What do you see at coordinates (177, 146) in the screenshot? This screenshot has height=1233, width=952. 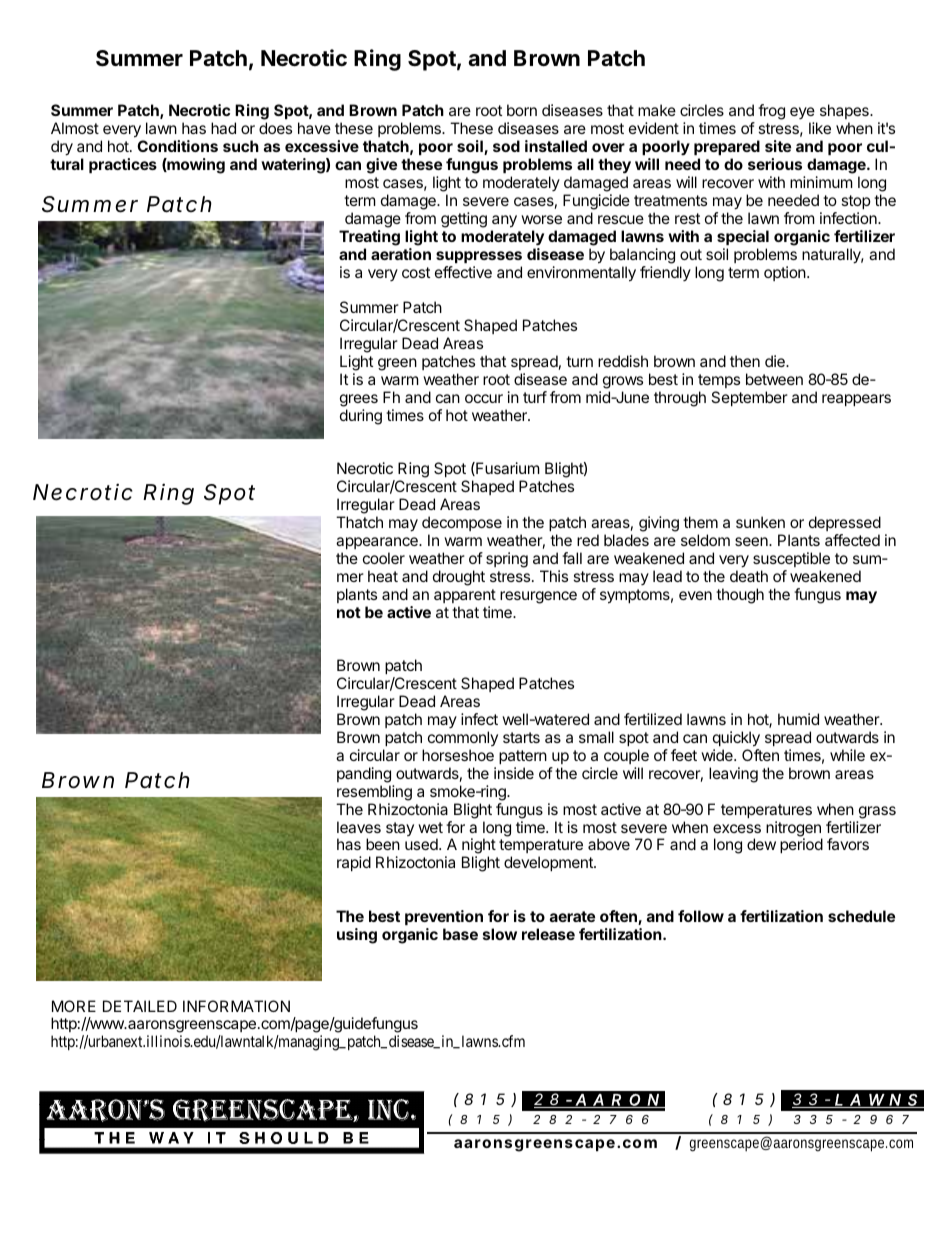 I see `Conditions` at bounding box center [177, 146].
